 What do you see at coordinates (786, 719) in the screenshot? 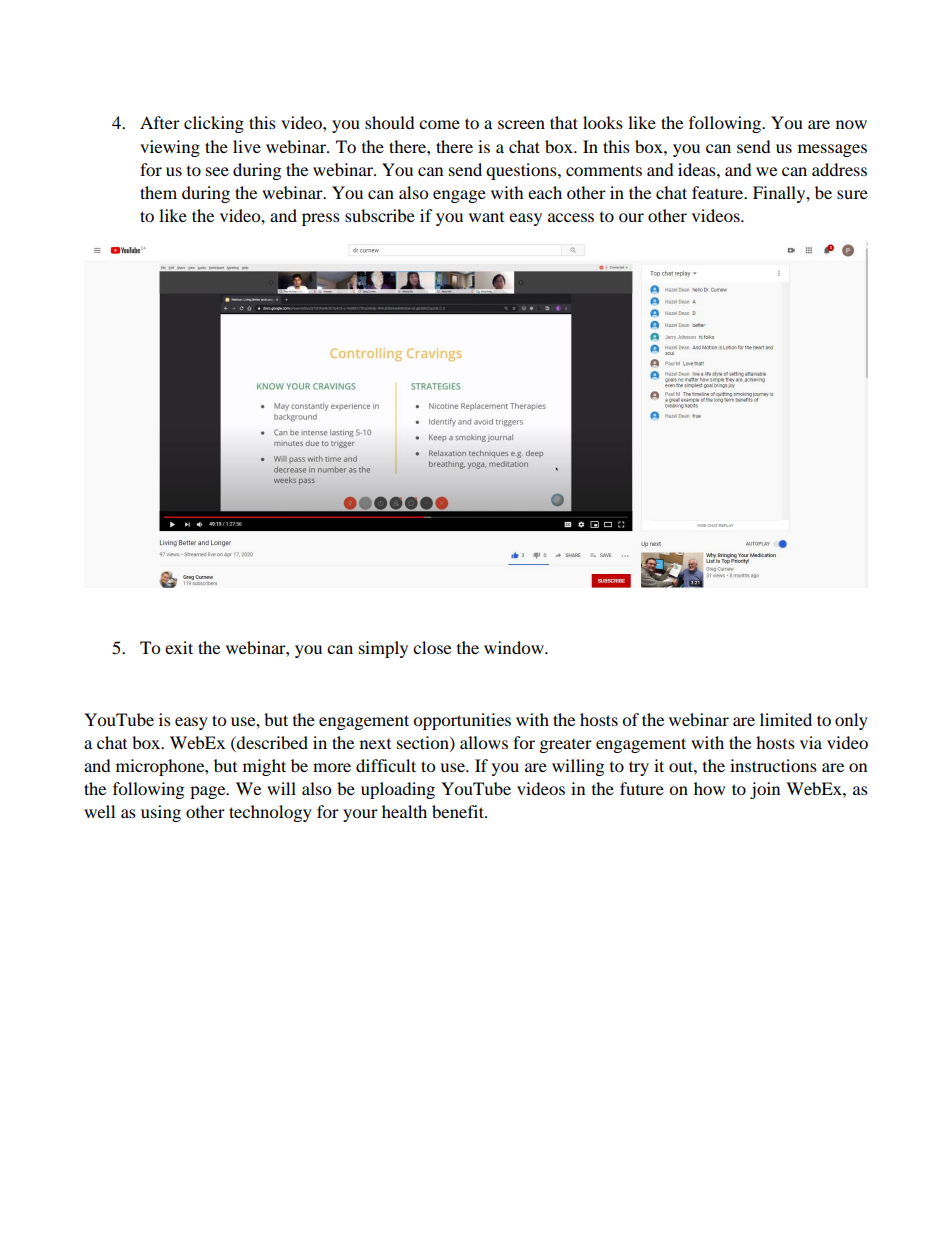
I see `limited` at bounding box center [786, 719].
